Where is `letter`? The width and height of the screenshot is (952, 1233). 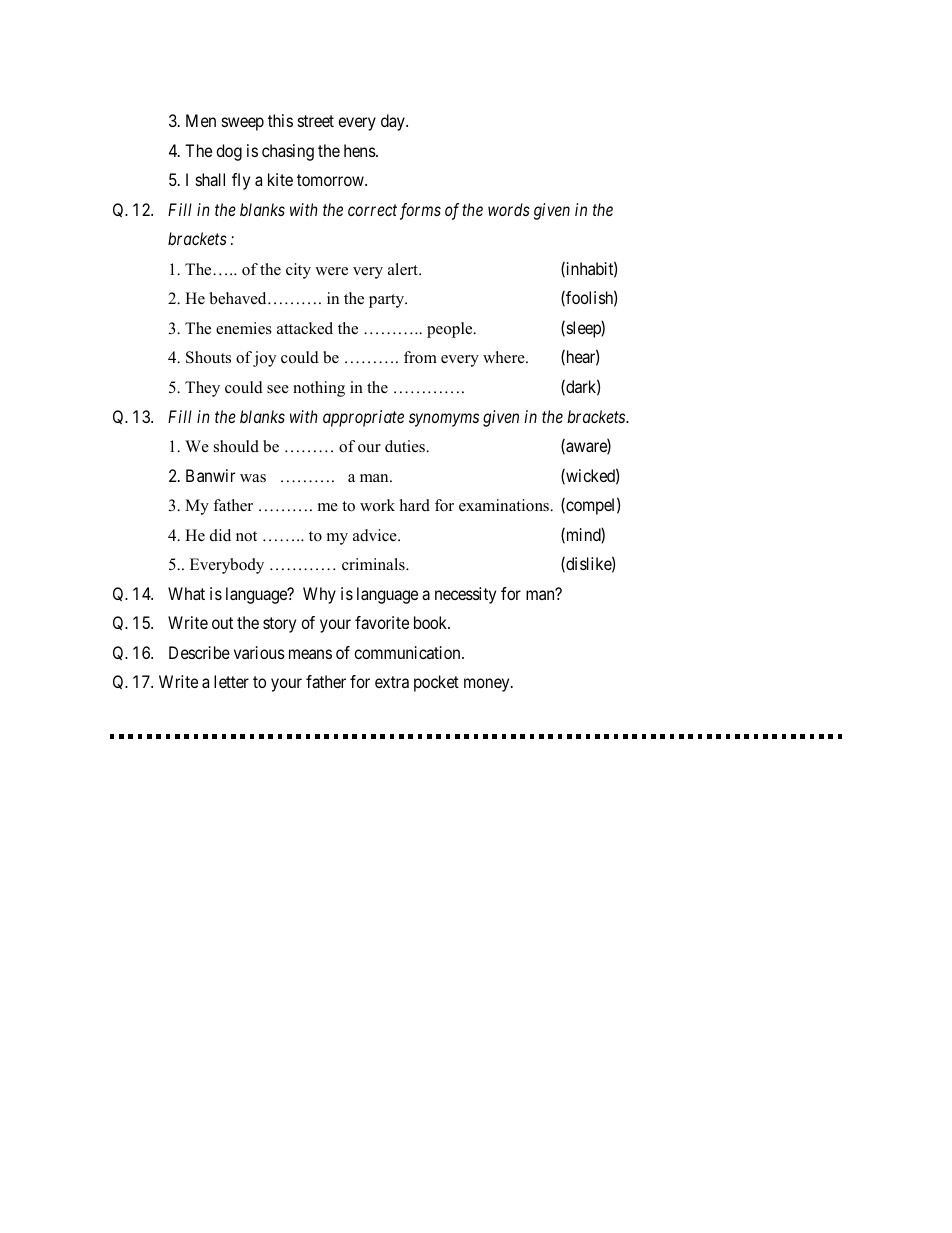
letter is located at coordinates (231, 681).
